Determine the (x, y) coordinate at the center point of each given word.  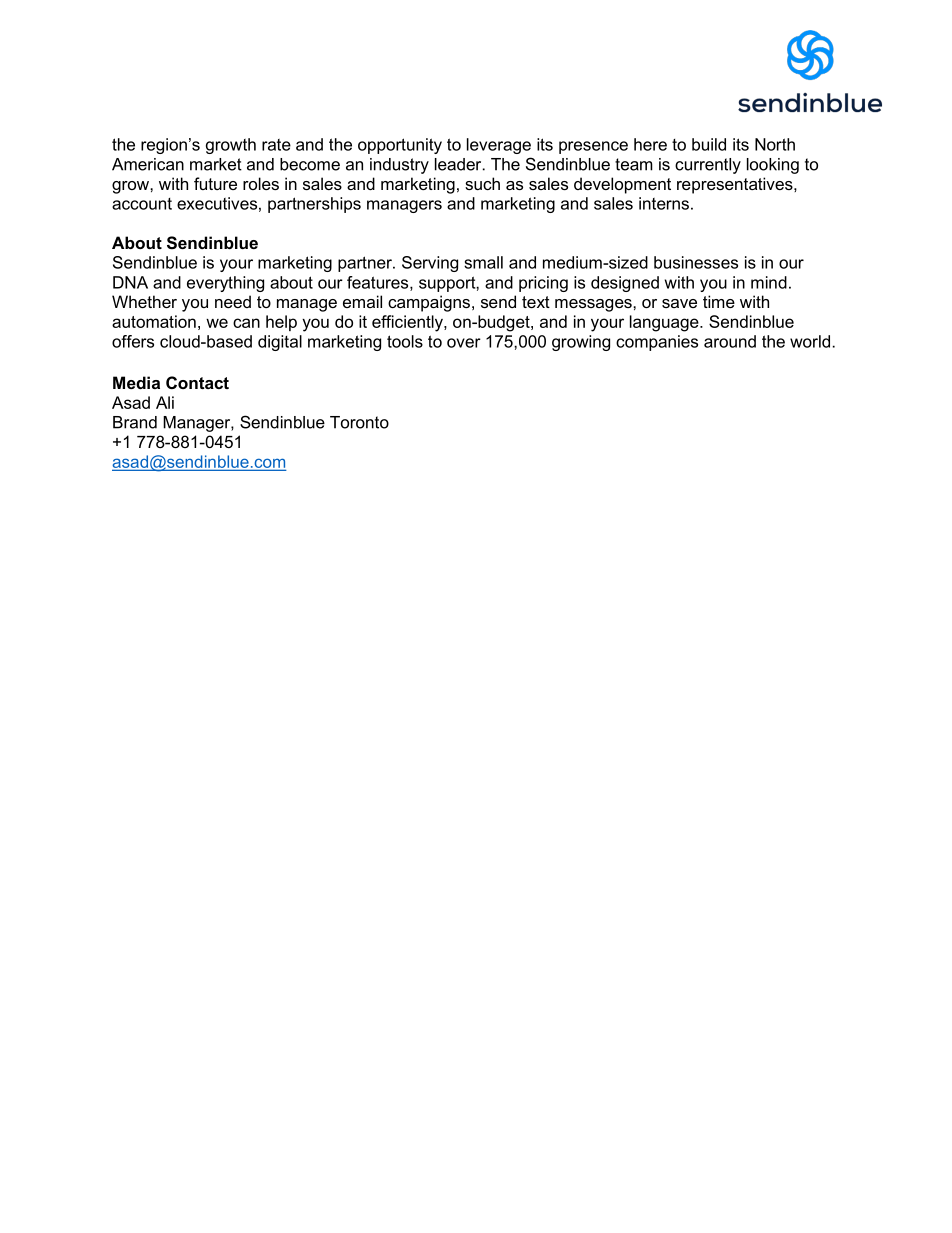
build (709, 144)
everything (225, 284)
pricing (543, 284)
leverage (499, 146)
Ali (165, 402)
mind (769, 282)
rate (276, 145)
